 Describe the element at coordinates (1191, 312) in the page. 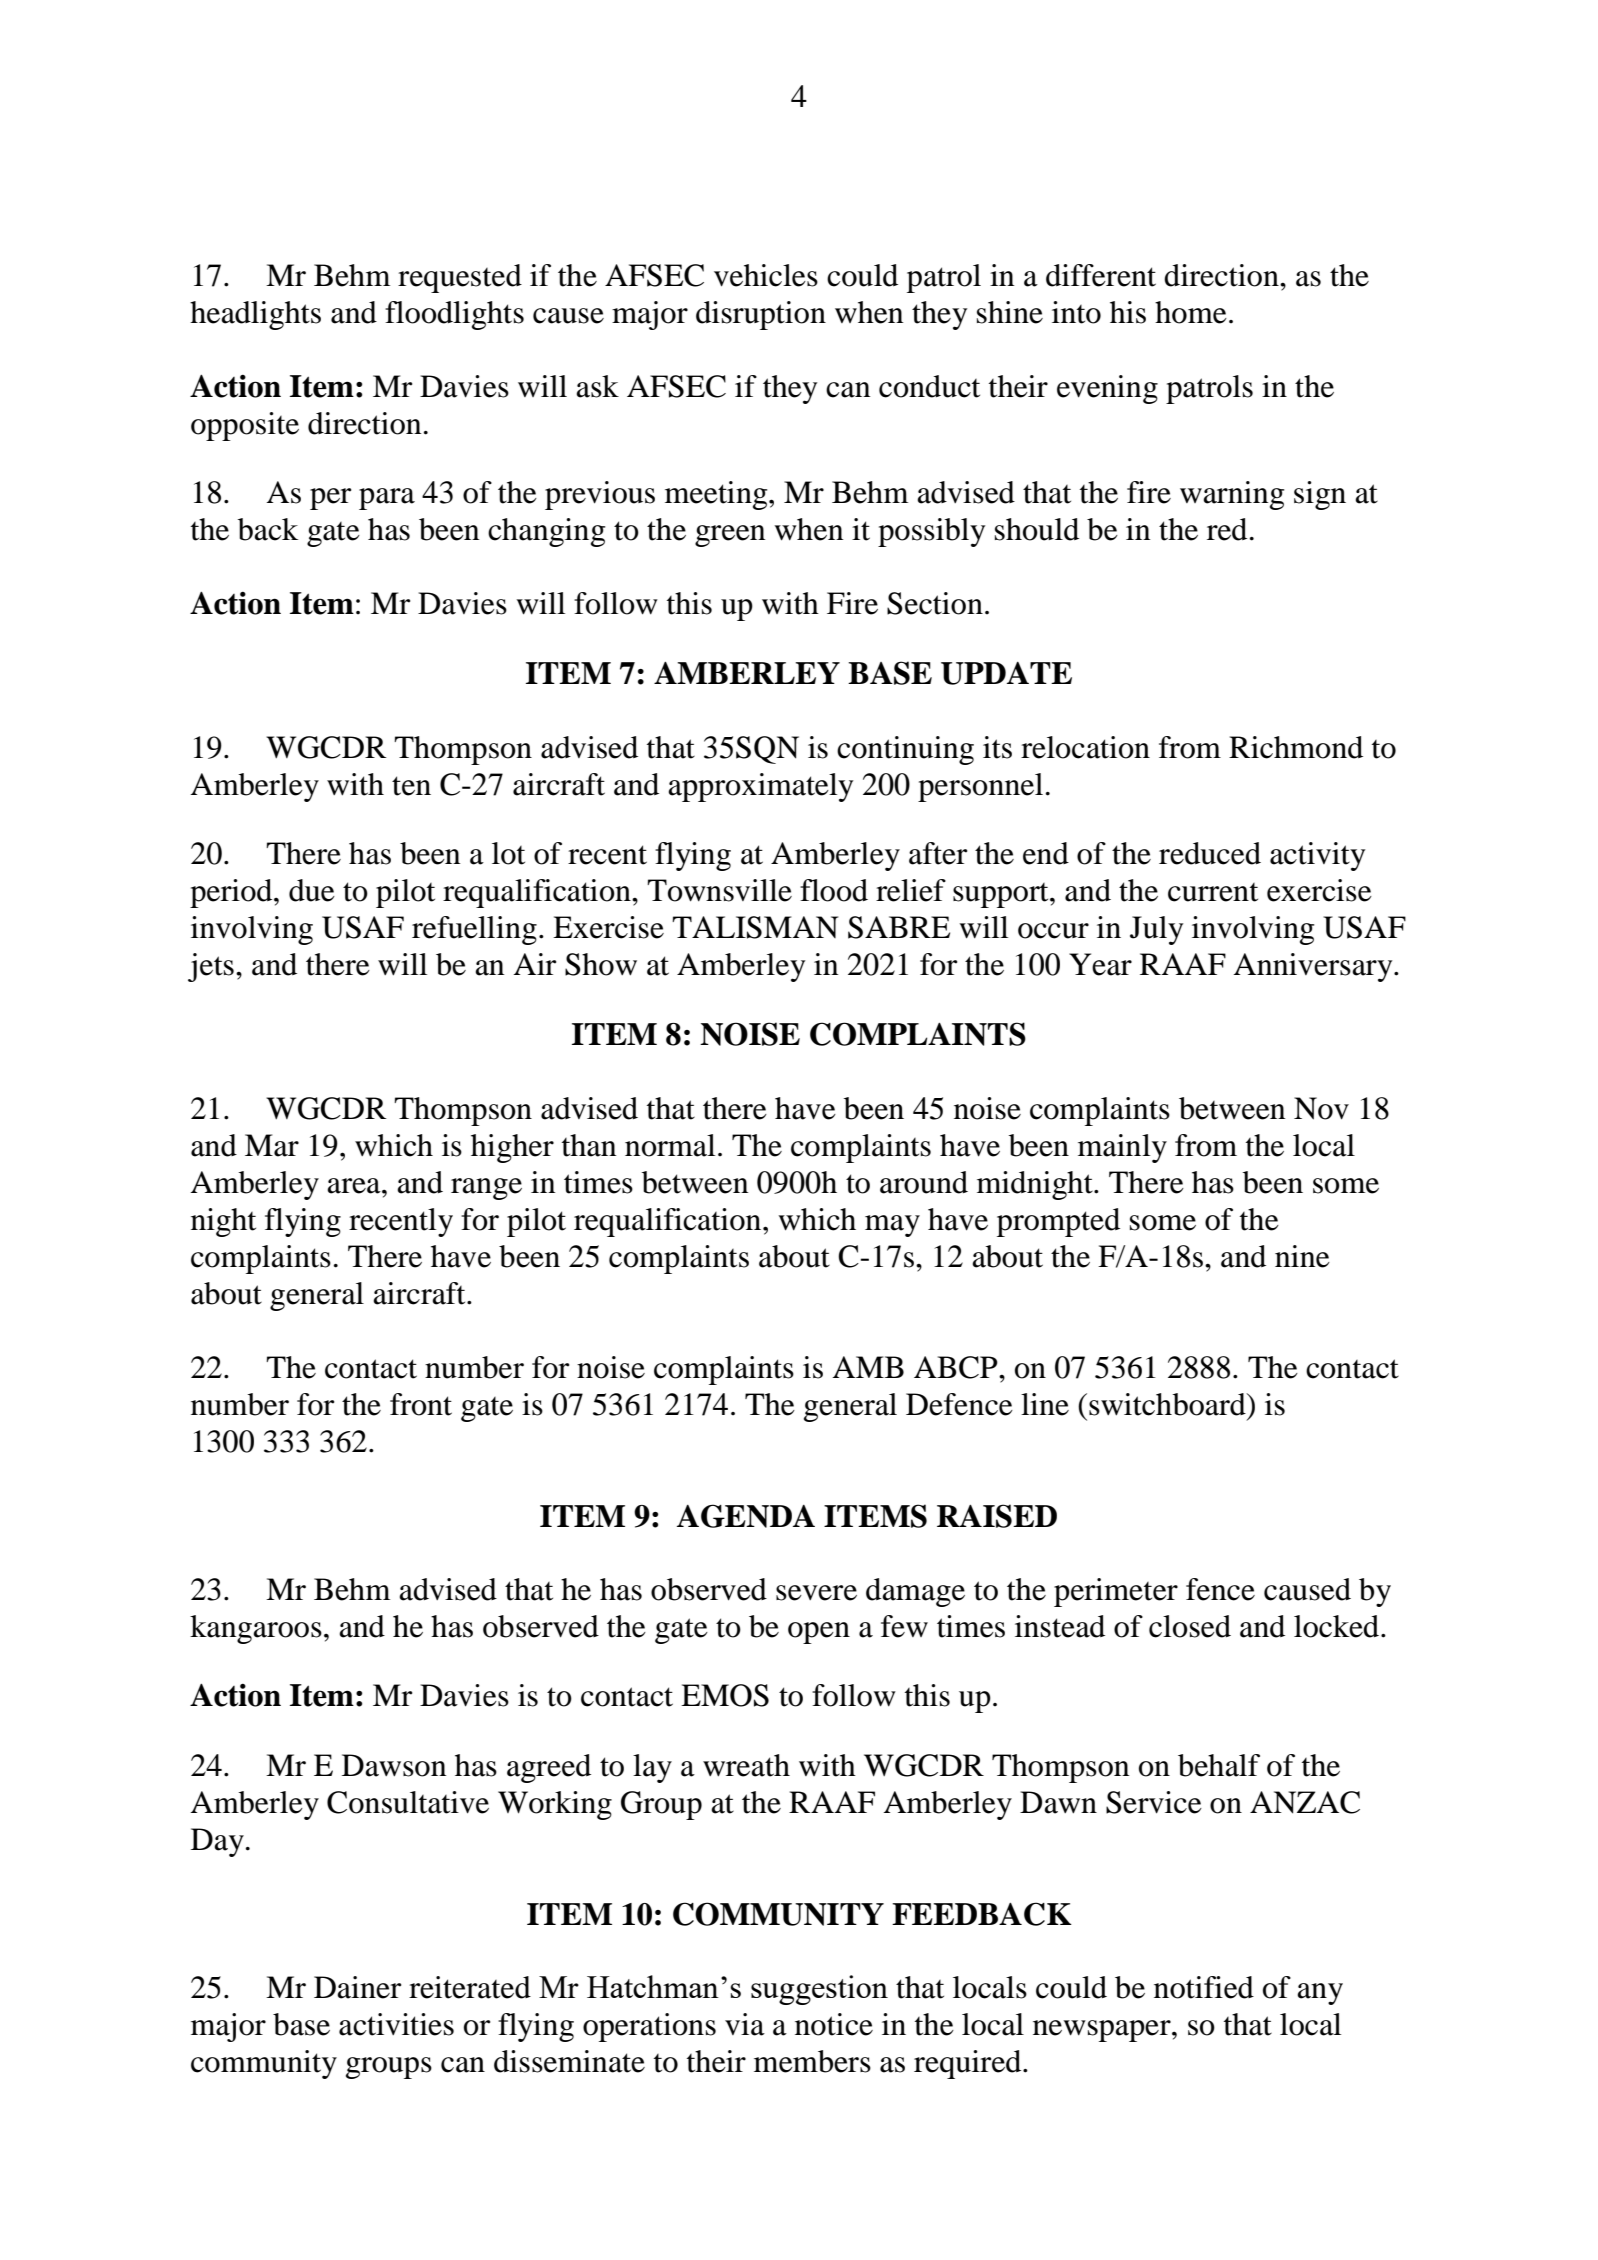

I see `home` at that location.
